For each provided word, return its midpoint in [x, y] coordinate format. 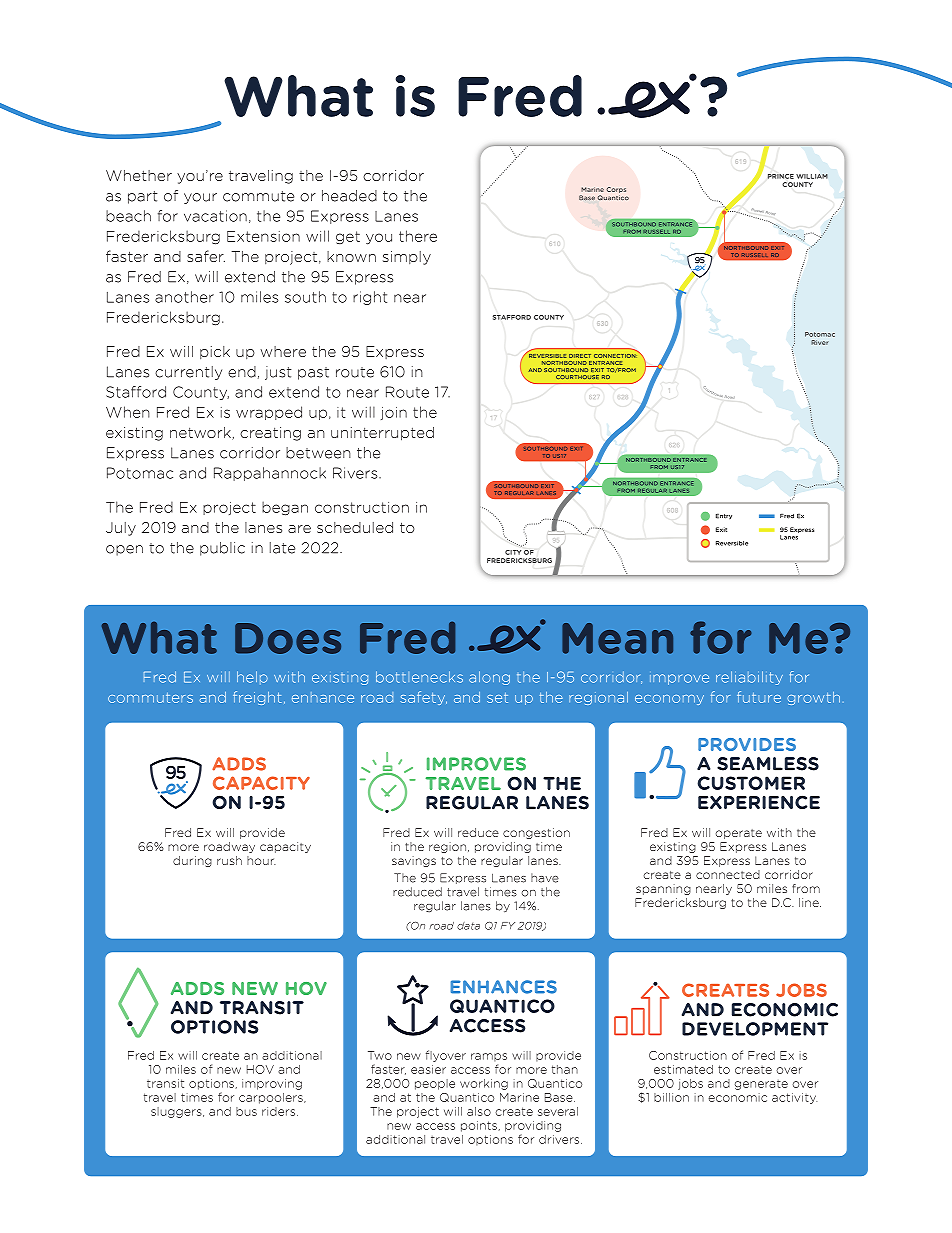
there [418, 236]
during [192, 861]
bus [246, 1111]
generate [761, 1085]
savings [414, 861]
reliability [749, 678]
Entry [724, 516]
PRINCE [780, 176]
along [489, 678]
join [394, 413]
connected [728, 874]
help [252, 677]
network [201, 433]
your [200, 198]
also [479, 1111]
